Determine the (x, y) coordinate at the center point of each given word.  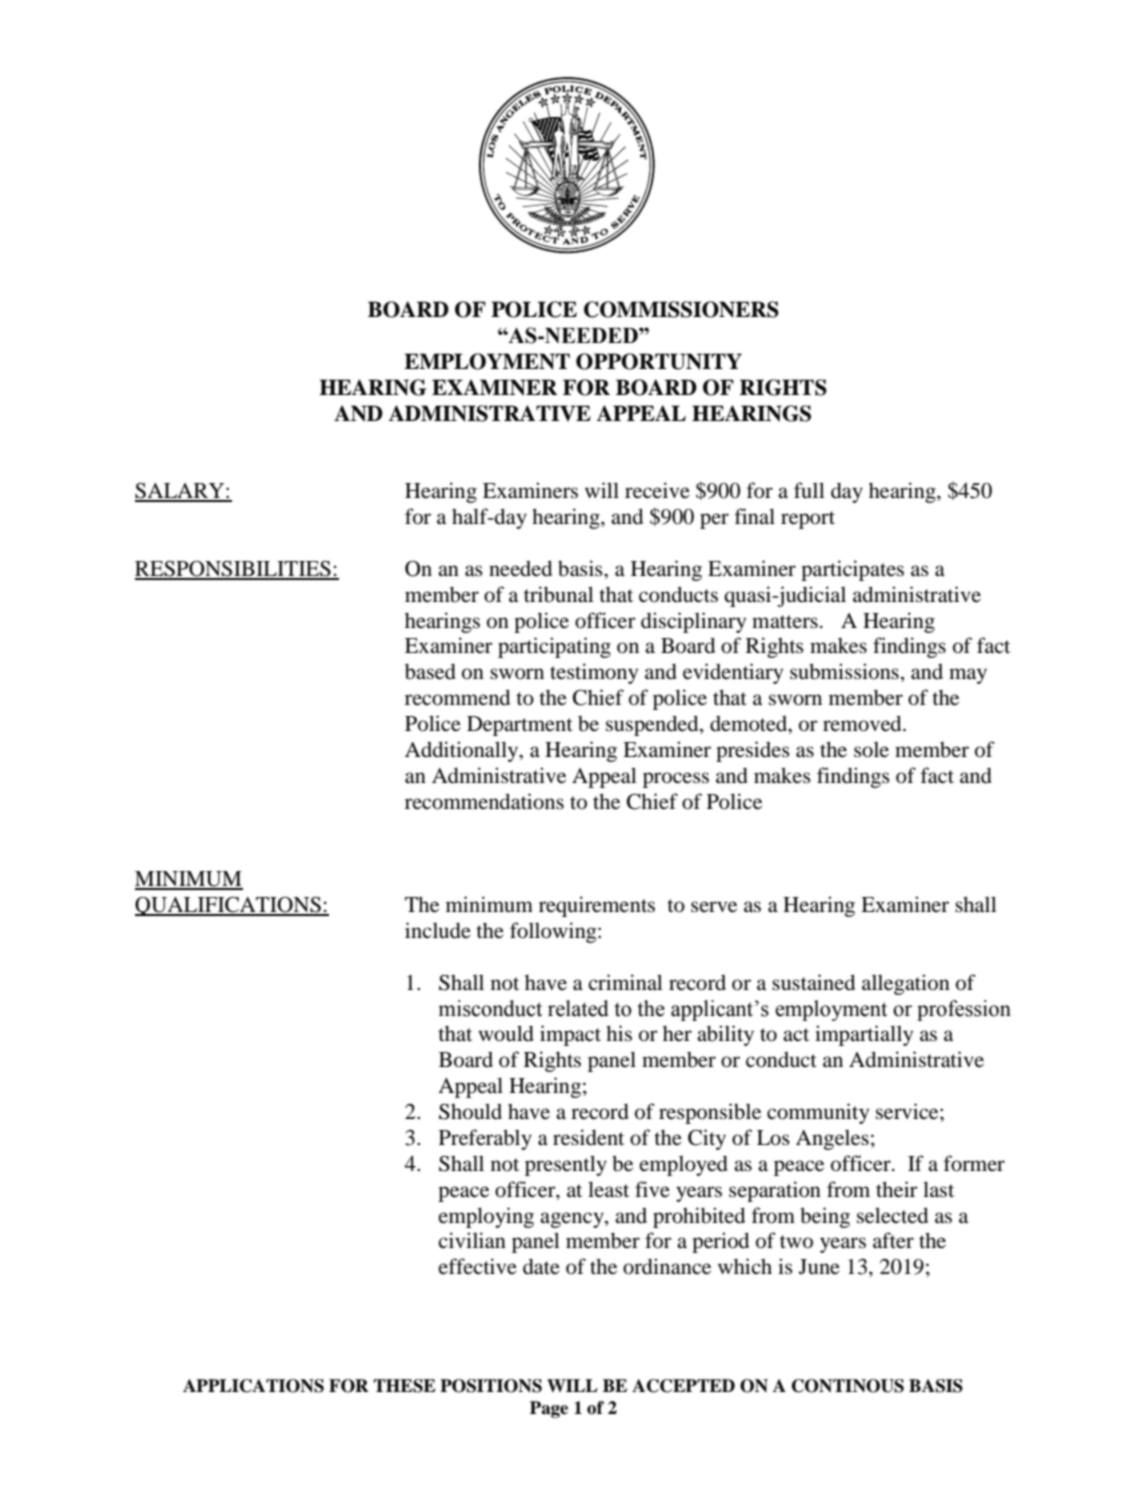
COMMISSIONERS (681, 309)
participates (852, 570)
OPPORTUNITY (659, 361)
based (430, 671)
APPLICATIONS (253, 1386)
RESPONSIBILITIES (234, 570)
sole (871, 750)
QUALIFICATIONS (229, 906)
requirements (597, 906)
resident (588, 1137)
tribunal (559, 594)
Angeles (832, 1140)
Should (470, 1111)
